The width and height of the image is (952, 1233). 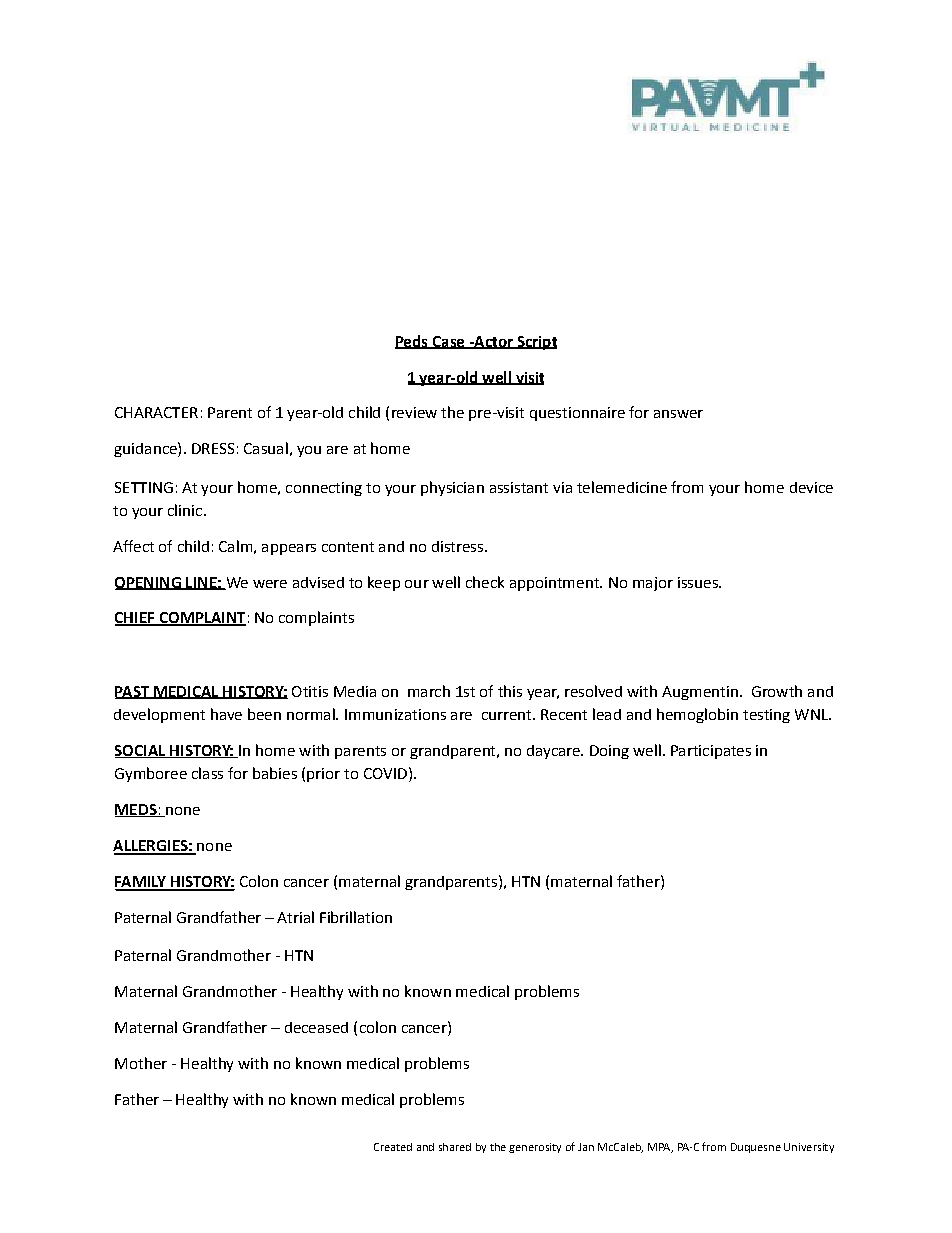 I want to click on this, so click(x=510, y=691).
